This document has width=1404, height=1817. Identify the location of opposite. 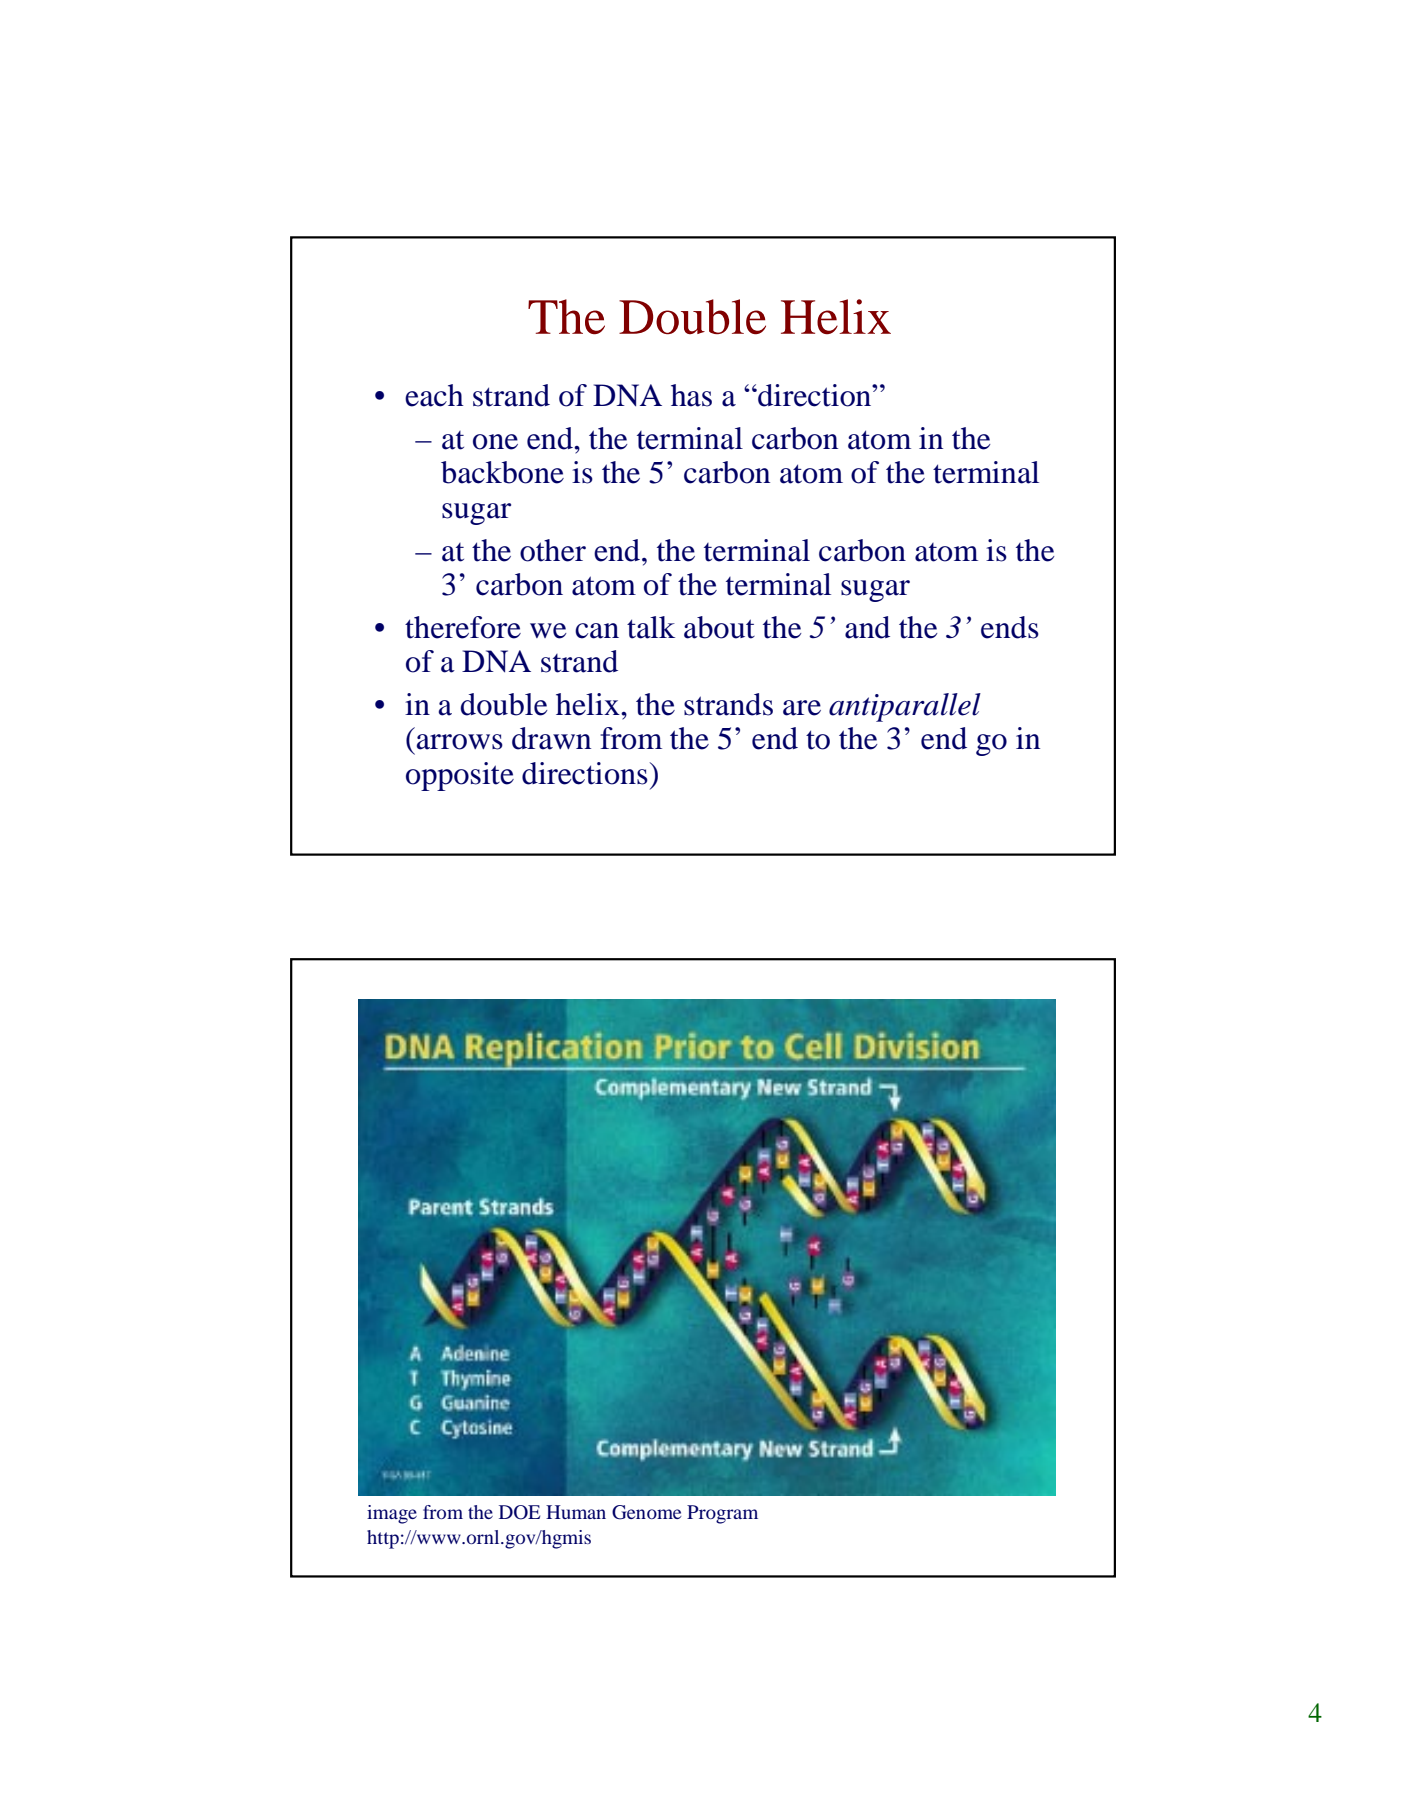
(460, 776).
